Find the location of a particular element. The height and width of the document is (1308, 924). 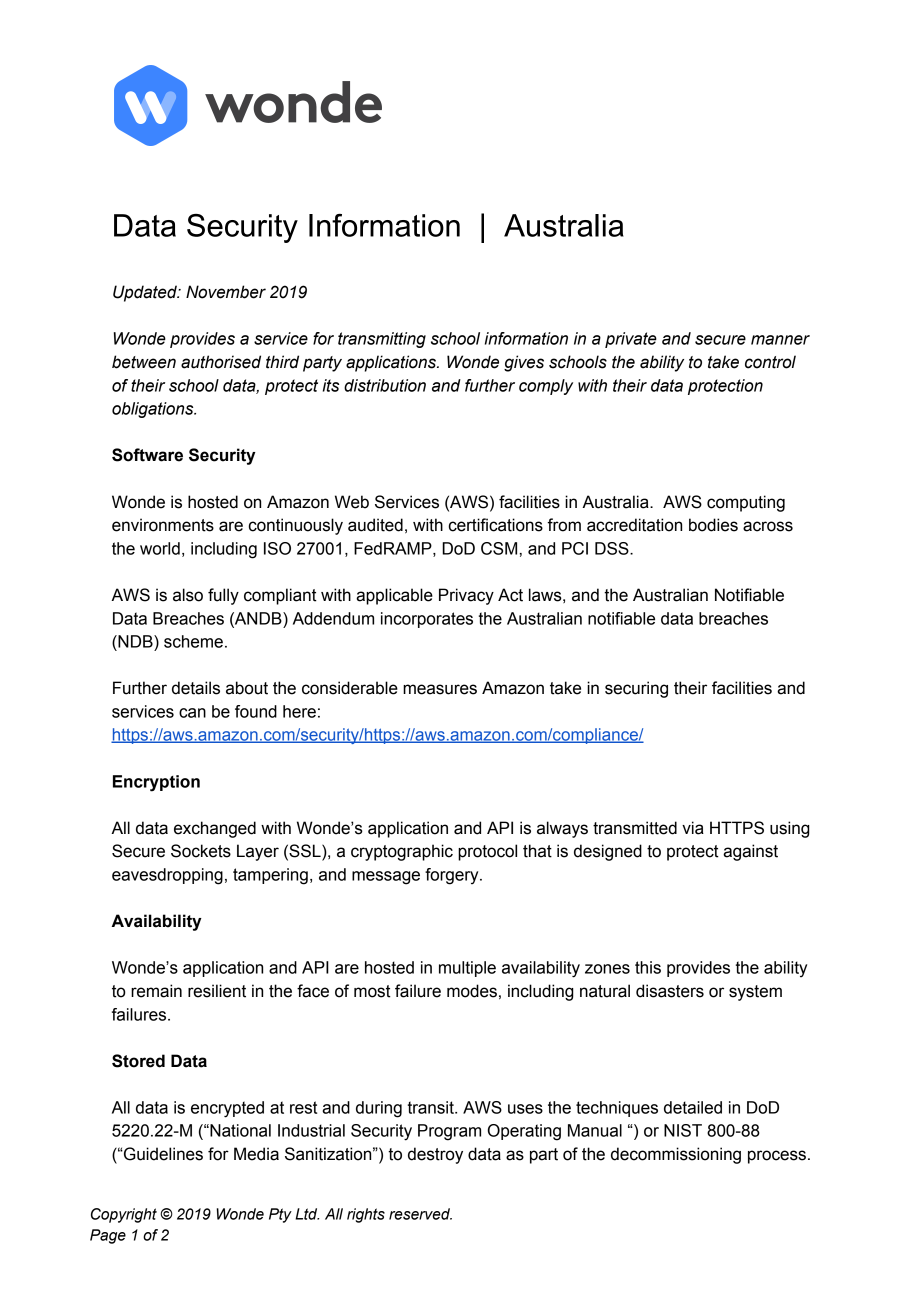

securing is located at coordinates (636, 689).
